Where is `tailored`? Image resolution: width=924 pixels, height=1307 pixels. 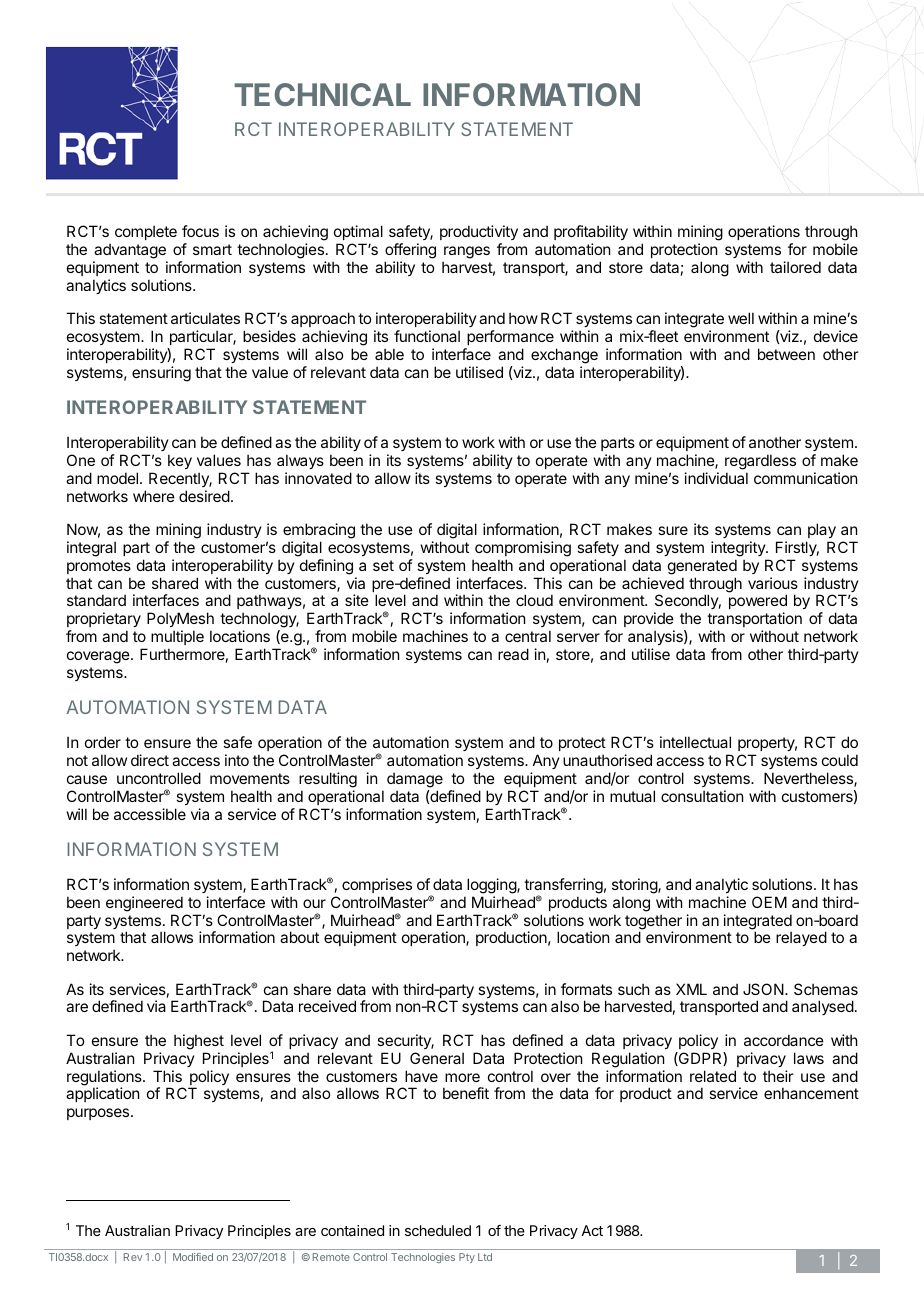
tailored is located at coordinates (795, 267).
